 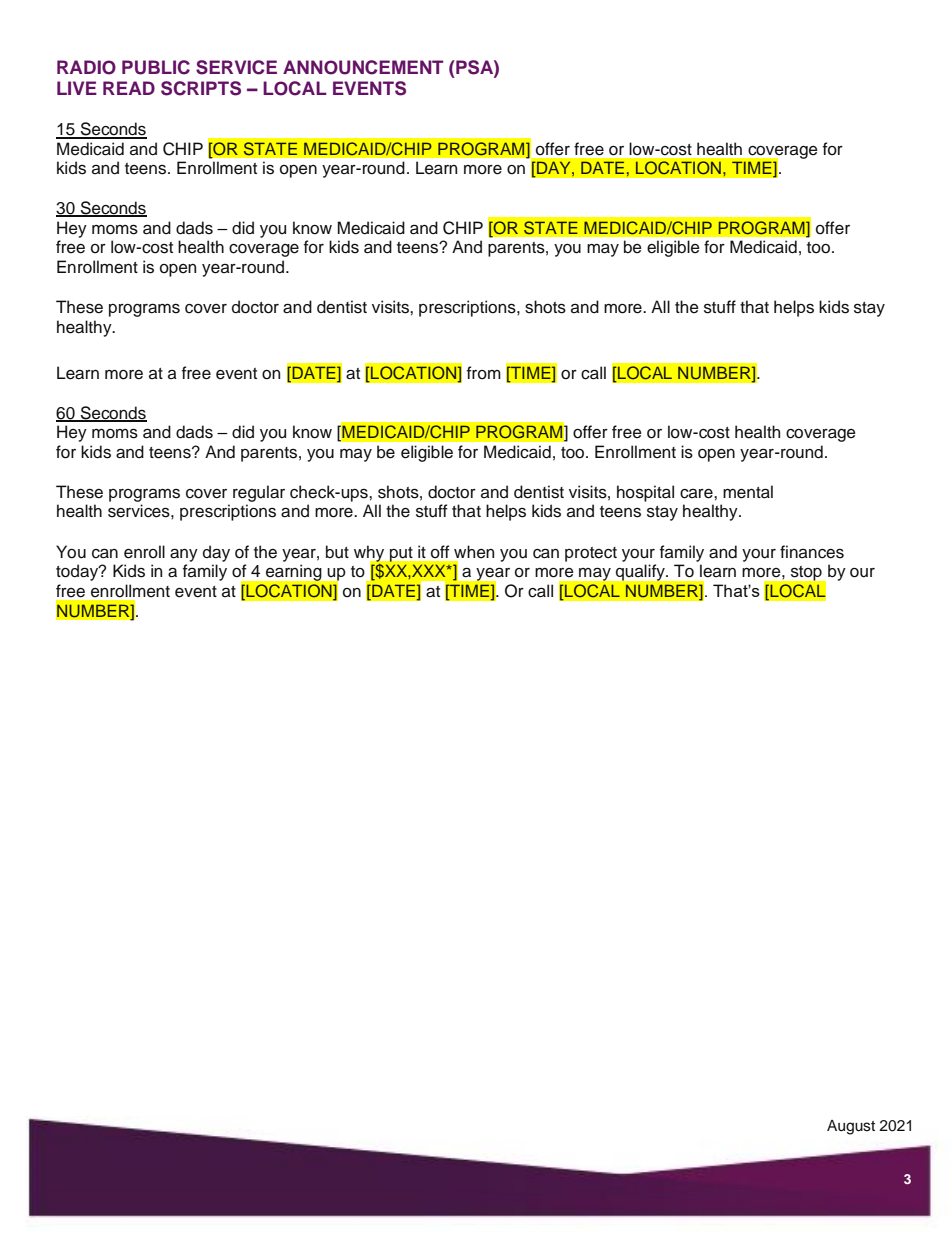 I want to click on ANNOUNCEMENT, so click(x=363, y=67).
